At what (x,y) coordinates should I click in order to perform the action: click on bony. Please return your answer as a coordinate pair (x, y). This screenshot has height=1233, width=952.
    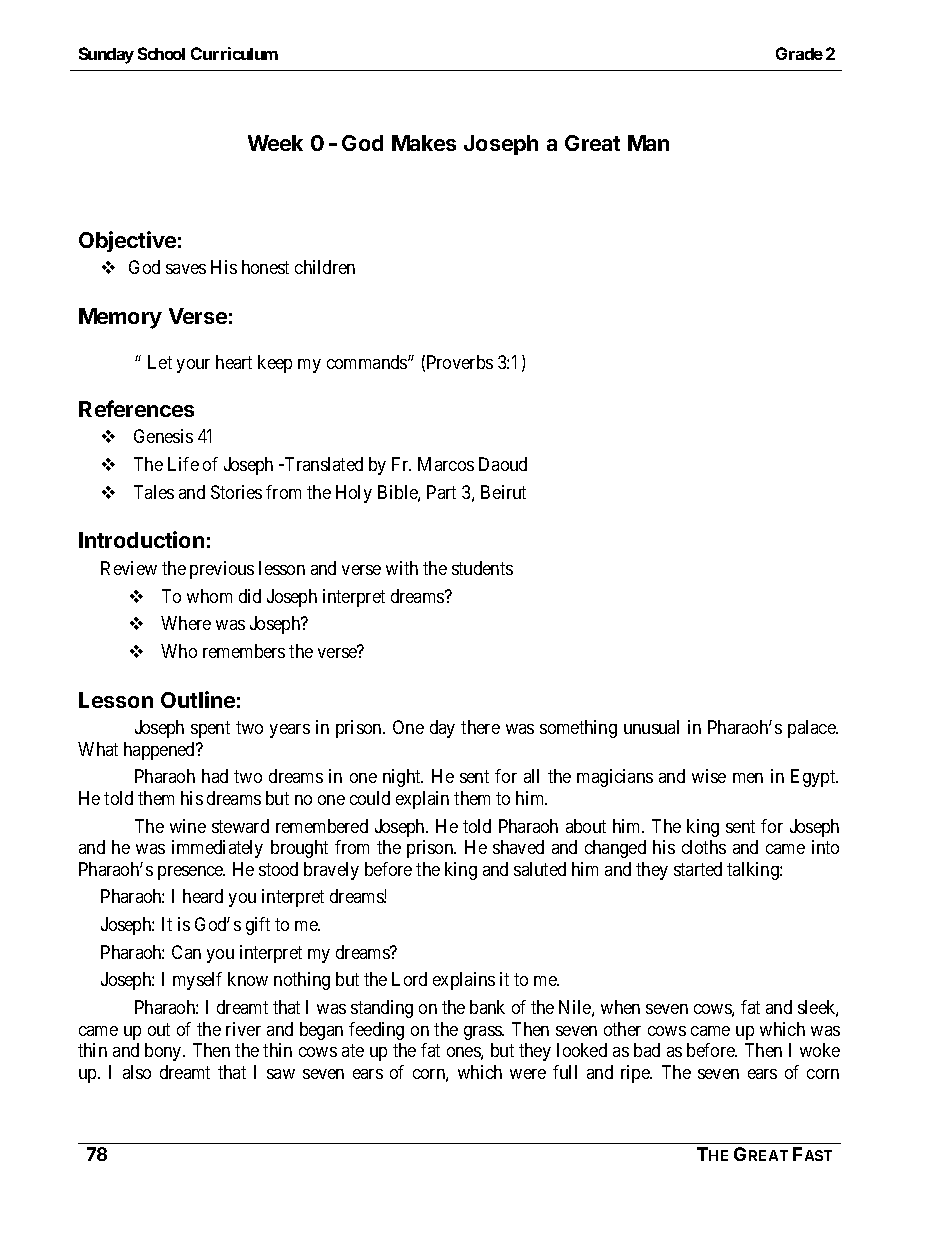
    Looking at the image, I should click on (164, 1052).
